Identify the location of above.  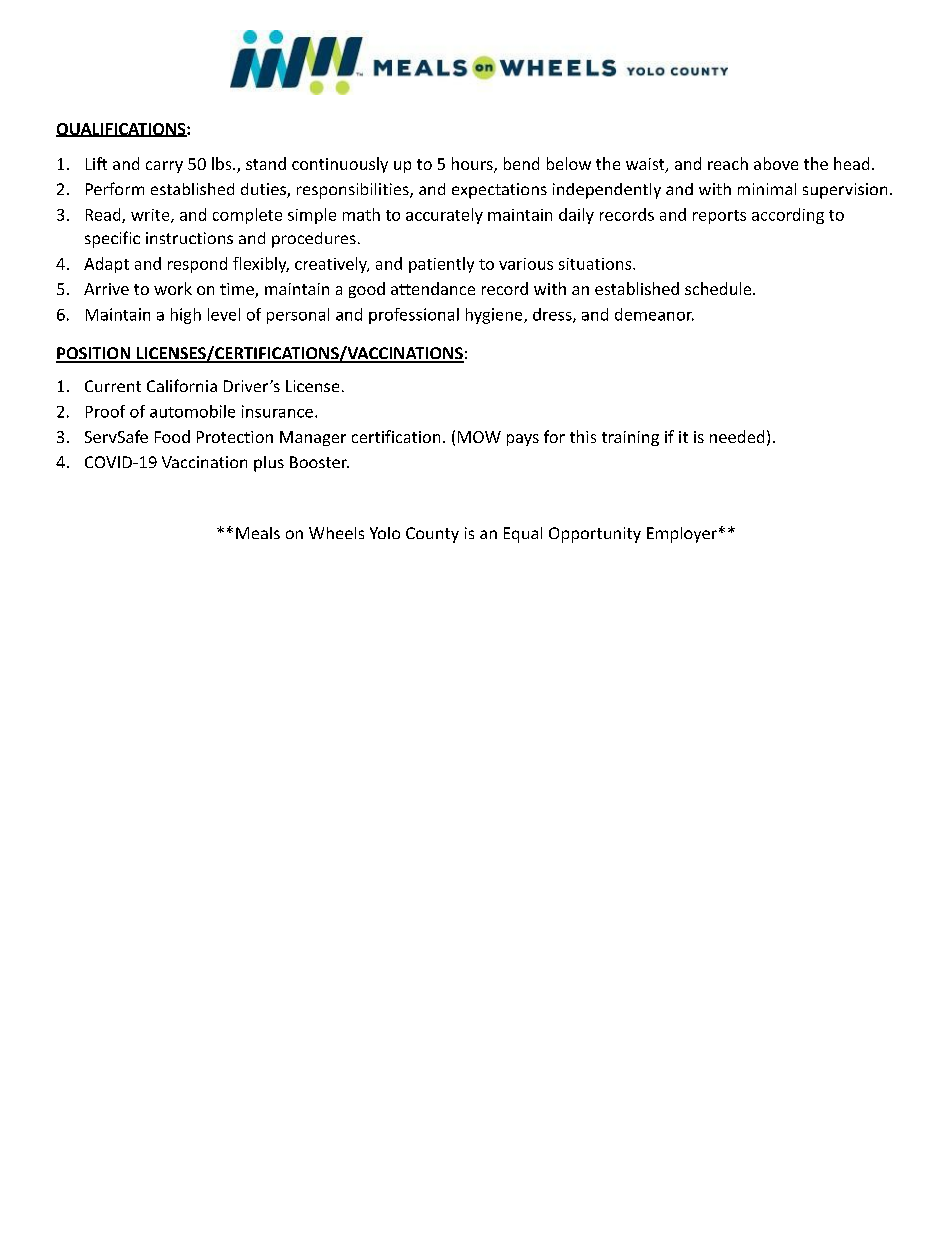
(776, 163).
